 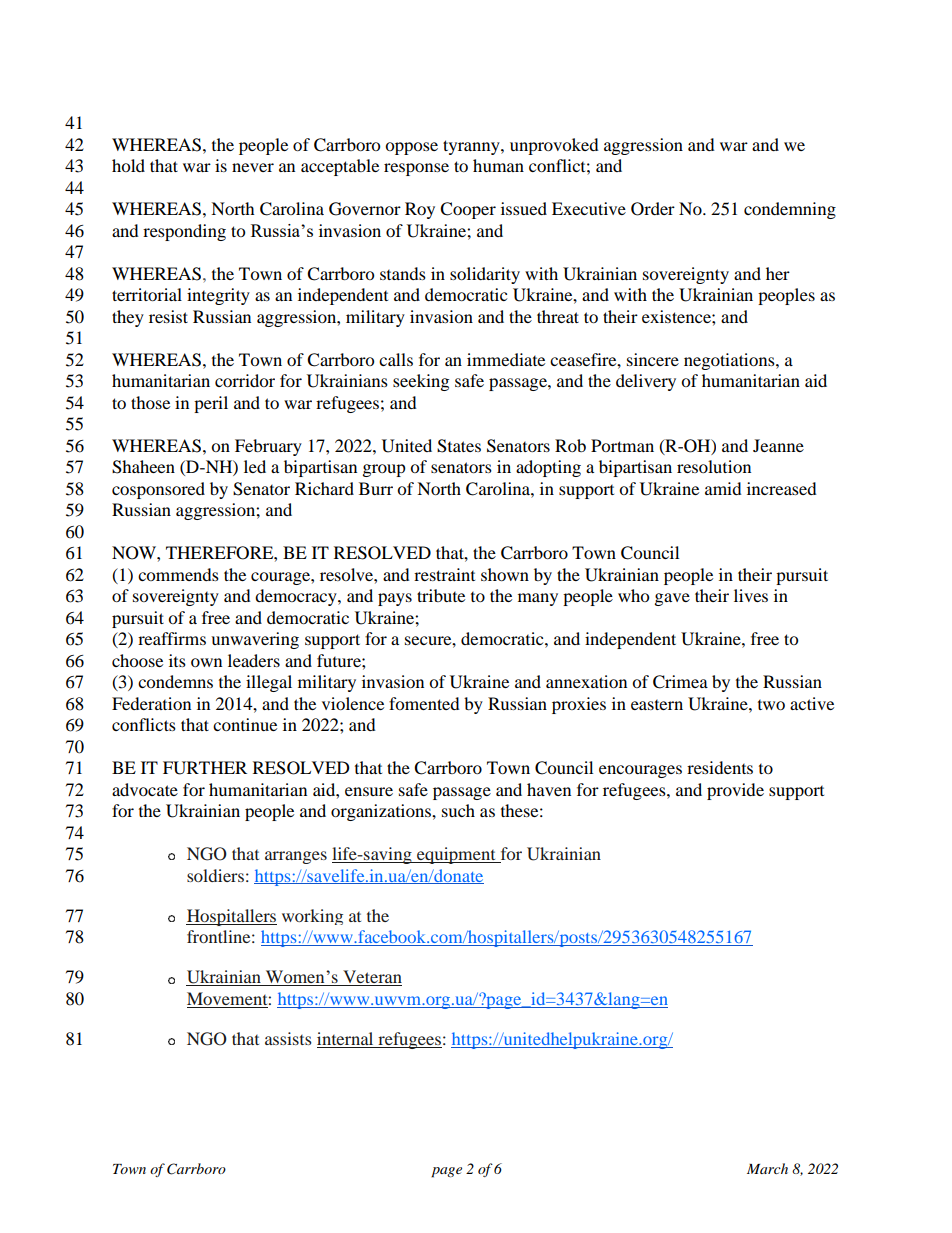 I want to click on Crimea, so click(x=680, y=682).
